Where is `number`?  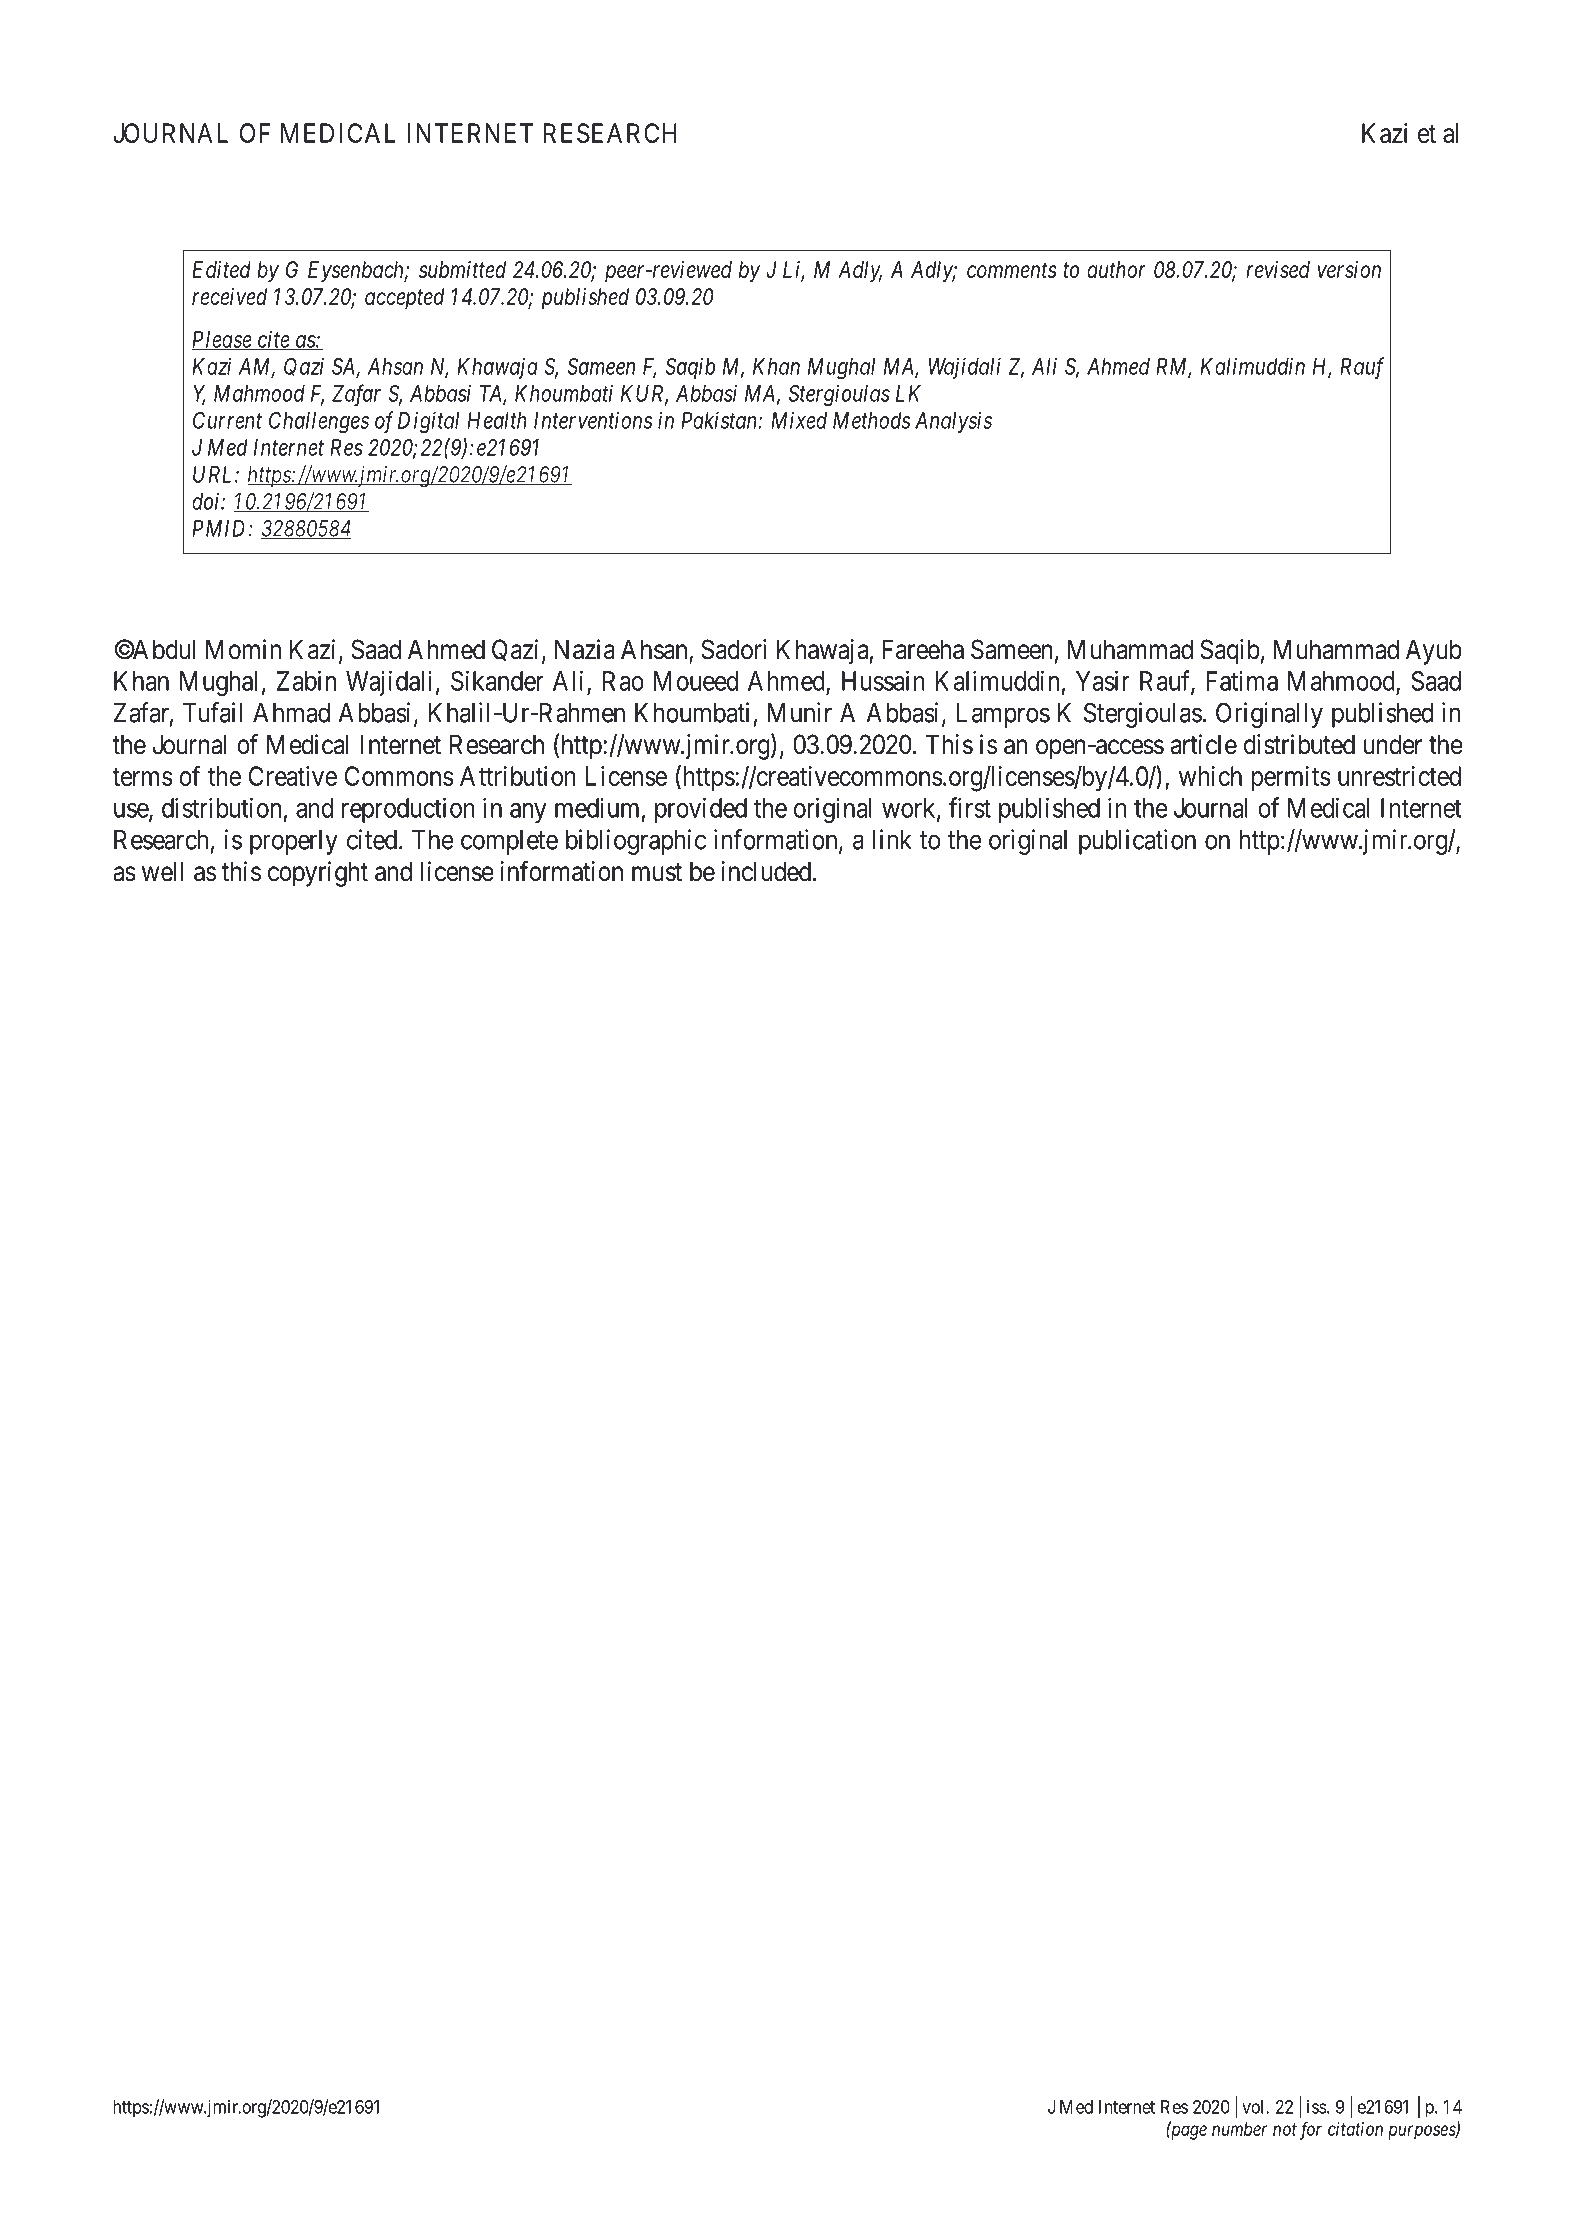
number is located at coordinates (1239, 2129).
